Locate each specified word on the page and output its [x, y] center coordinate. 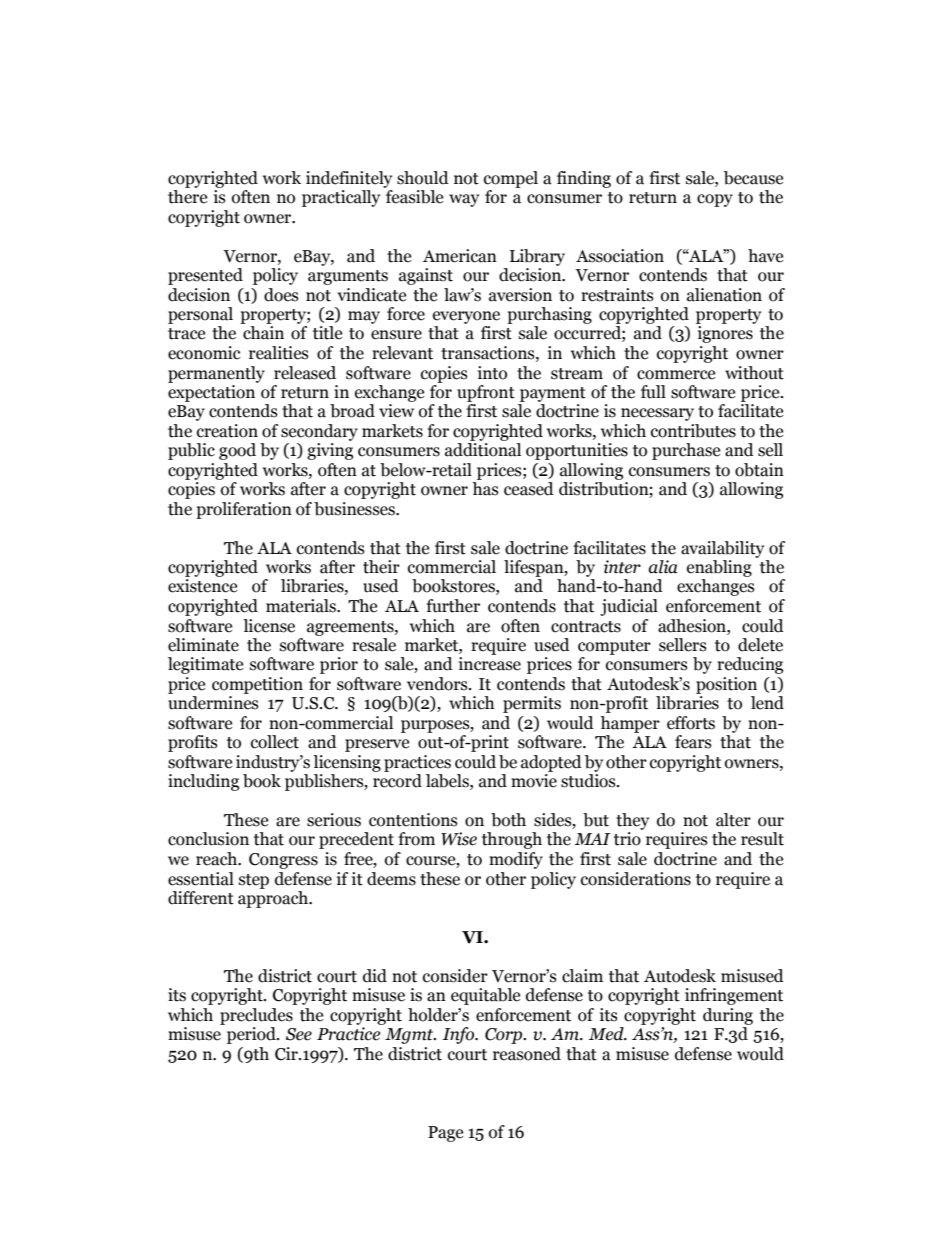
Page [445, 1134]
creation [227, 431]
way [464, 200]
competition [257, 685]
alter [733, 820]
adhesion [693, 626]
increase [490, 664]
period [252, 1035]
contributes [693, 431]
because [753, 178]
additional [483, 450]
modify [516, 860]
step [254, 881]
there [187, 197]
